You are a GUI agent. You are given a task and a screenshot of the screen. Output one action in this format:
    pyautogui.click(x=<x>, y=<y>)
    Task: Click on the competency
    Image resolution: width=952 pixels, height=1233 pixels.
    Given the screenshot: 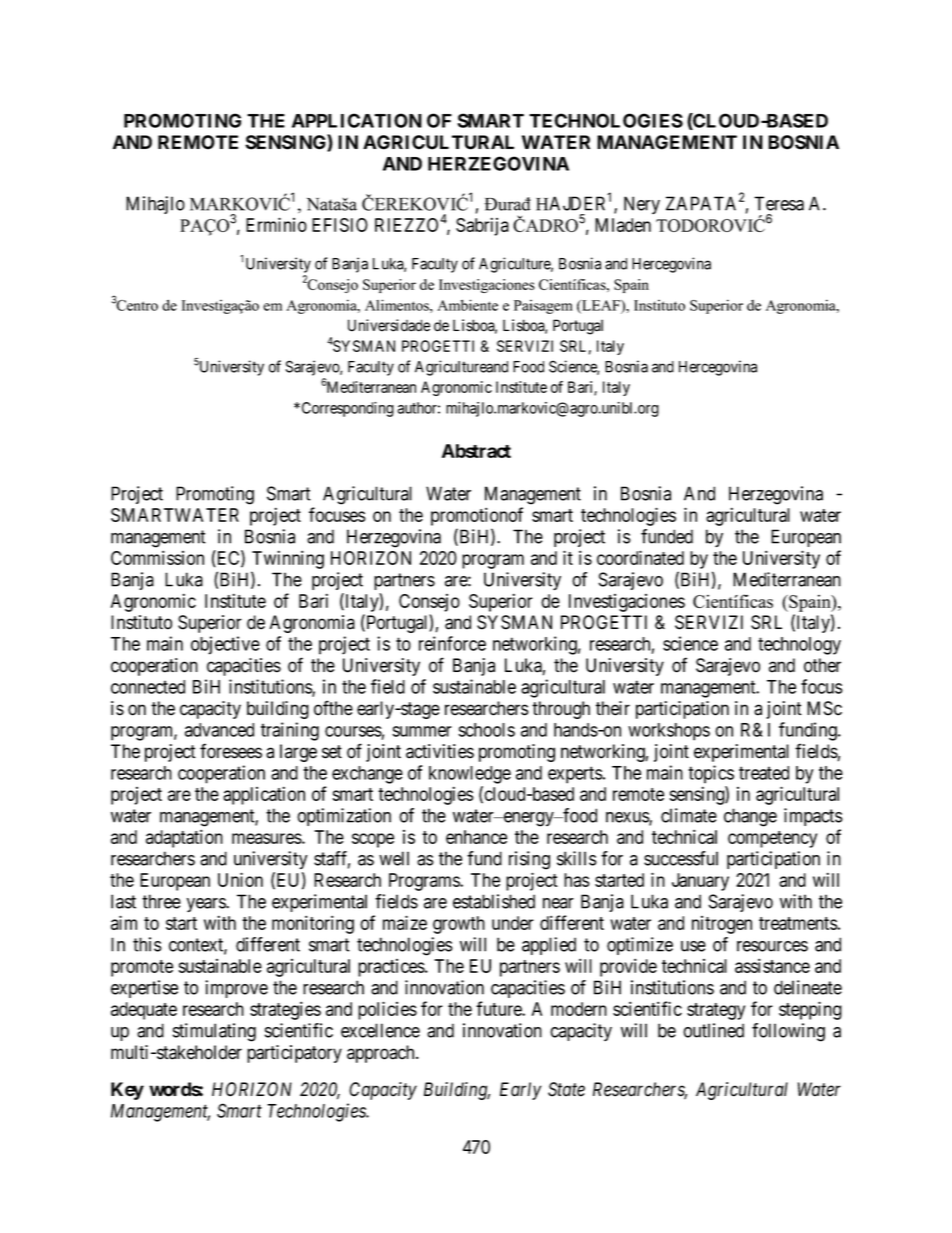 What is the action you would take?
    pyautogui.click(x=772, y=839)
